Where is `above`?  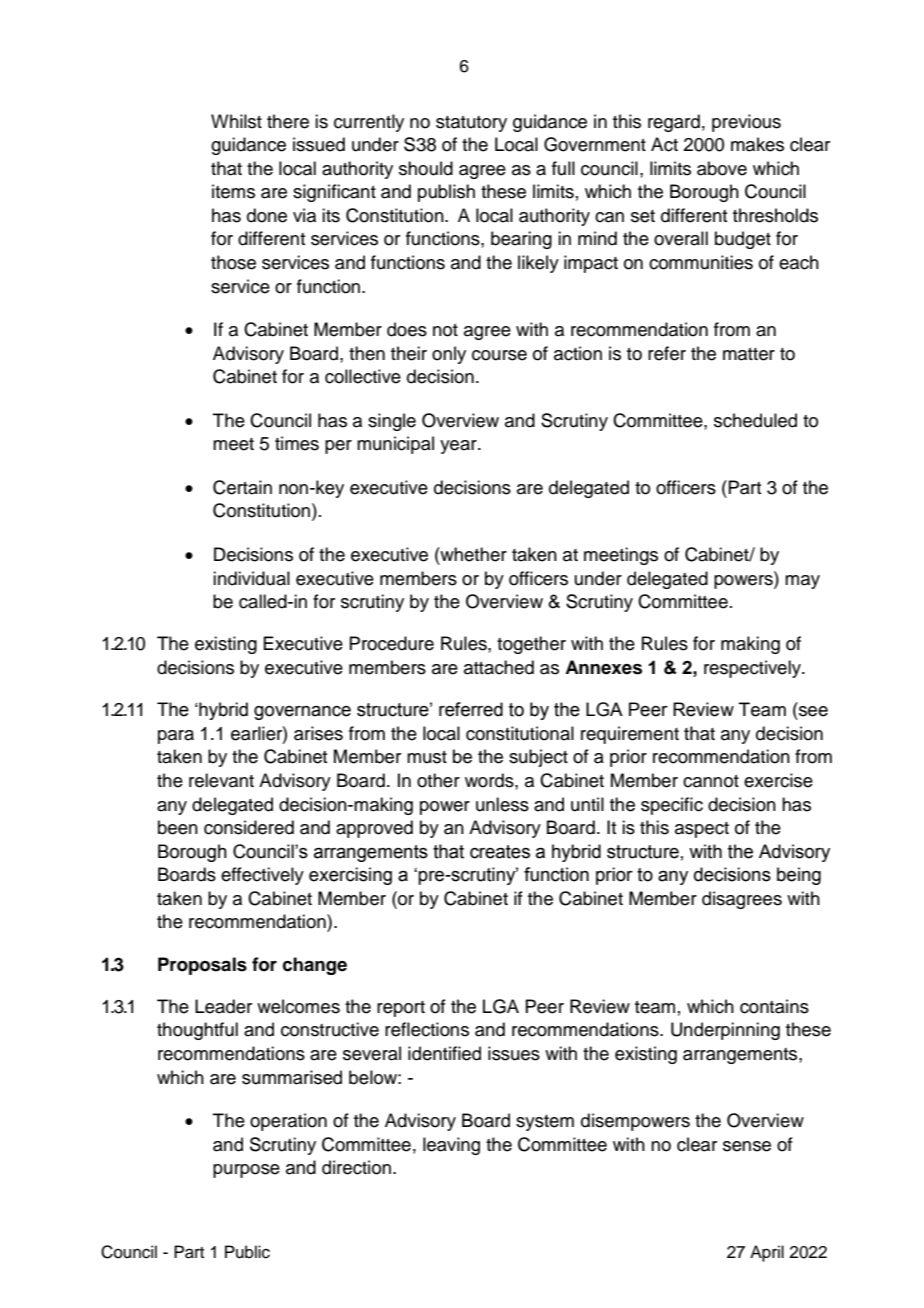
above is located at coordinates (722, 168).
